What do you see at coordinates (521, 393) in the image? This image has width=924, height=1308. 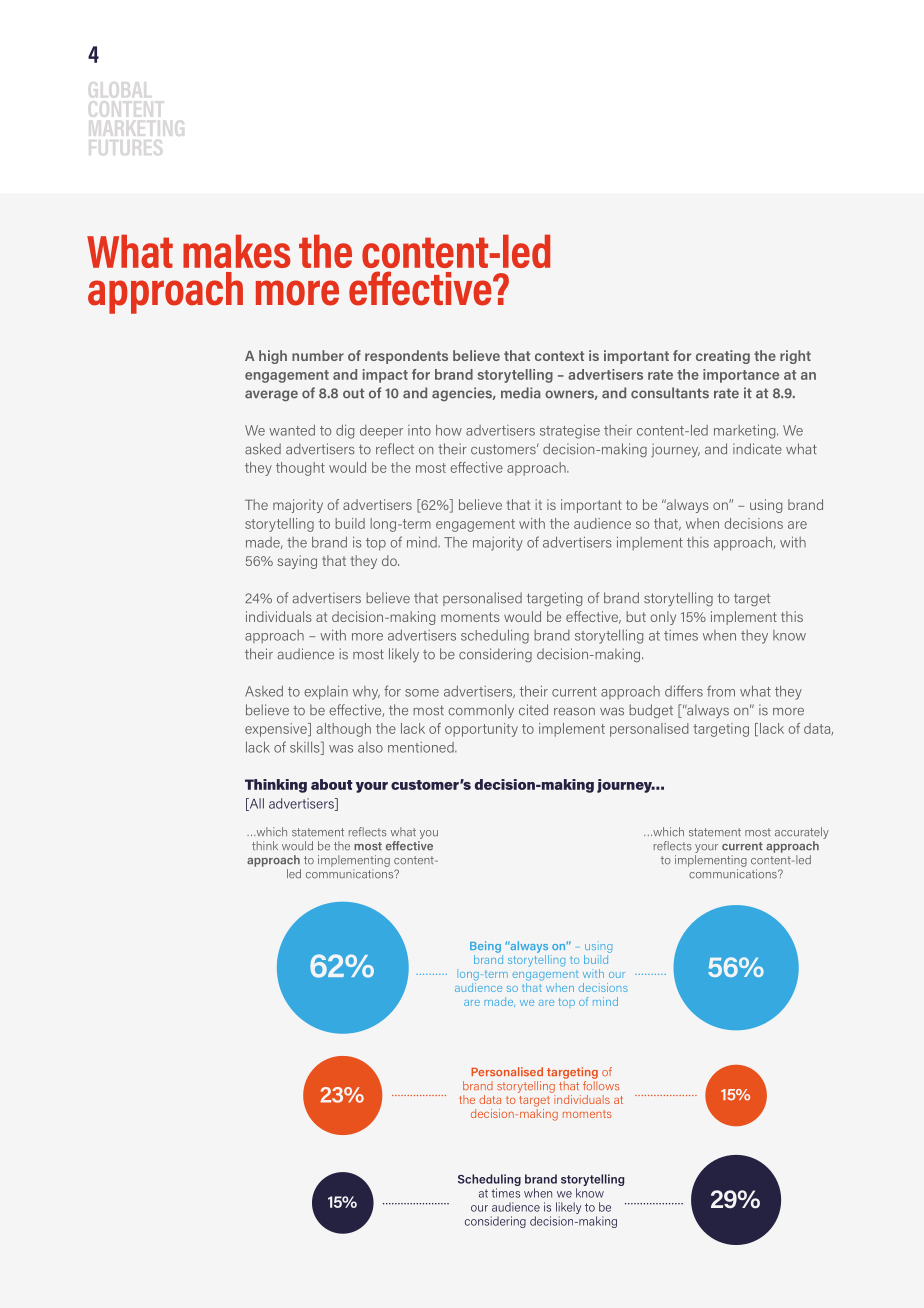 I see `media` at bounding box center [521, 393].
